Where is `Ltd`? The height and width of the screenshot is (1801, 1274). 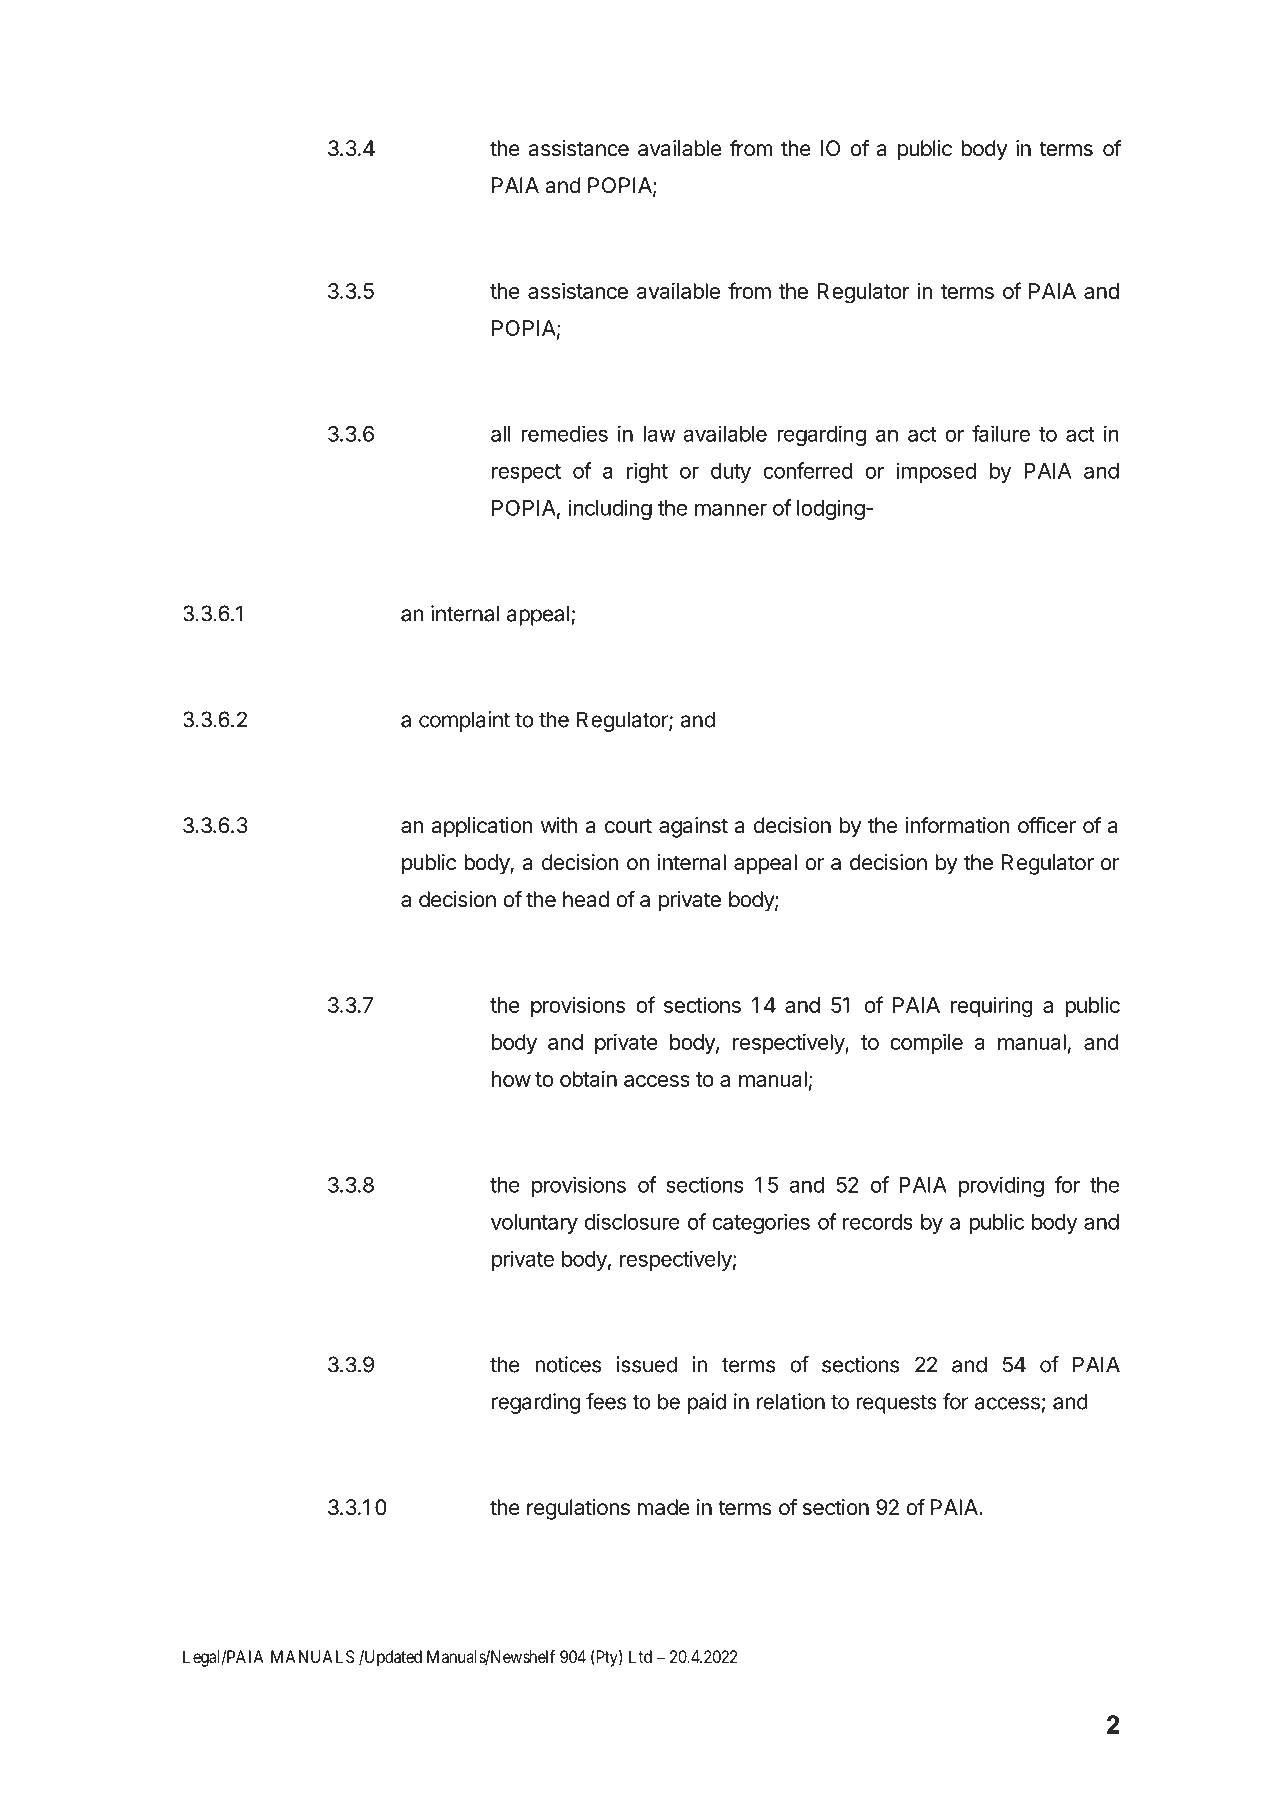 Ltd is located at coordinates (640, 1656).
